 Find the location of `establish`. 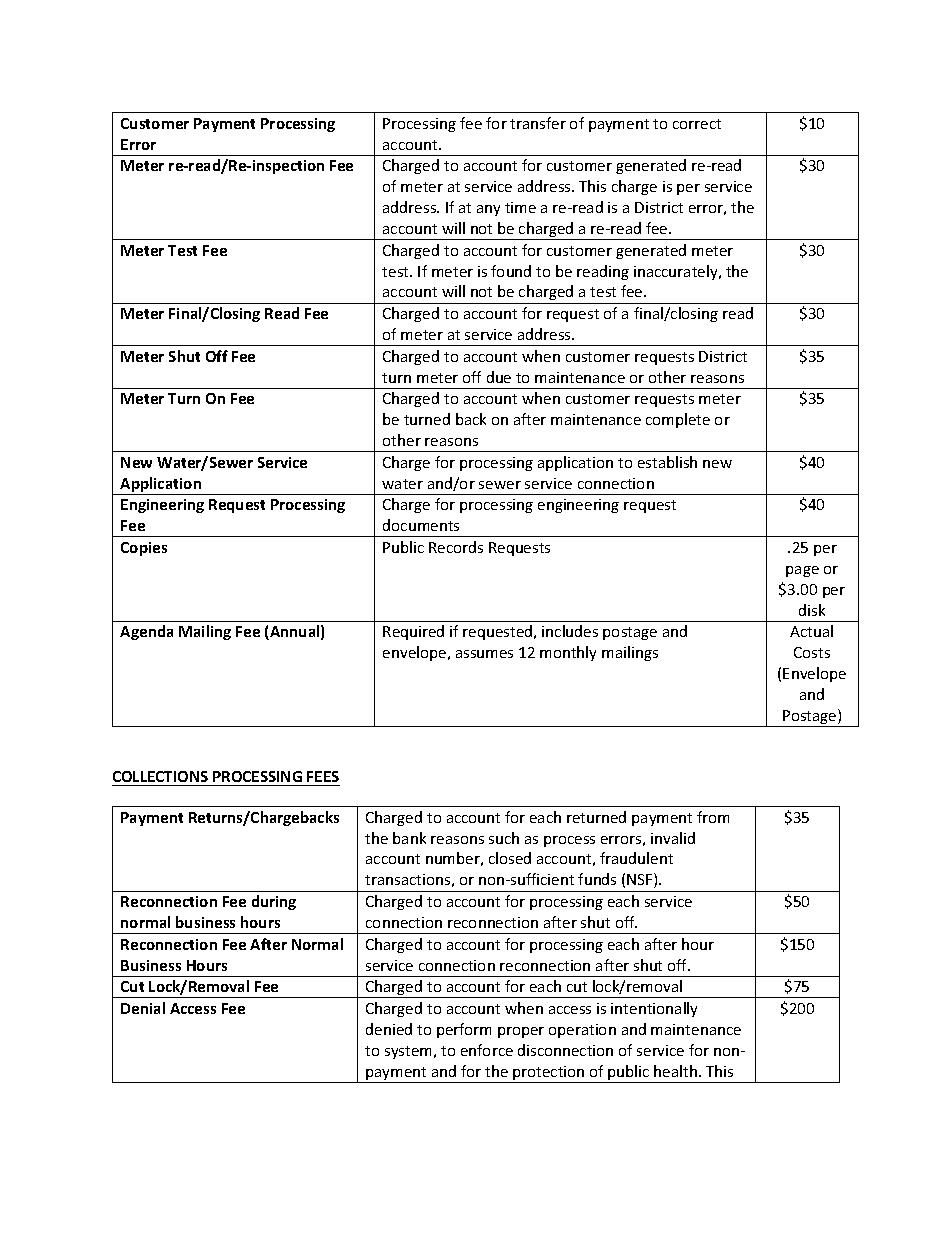

establish is located at coordinates (667, 462).
